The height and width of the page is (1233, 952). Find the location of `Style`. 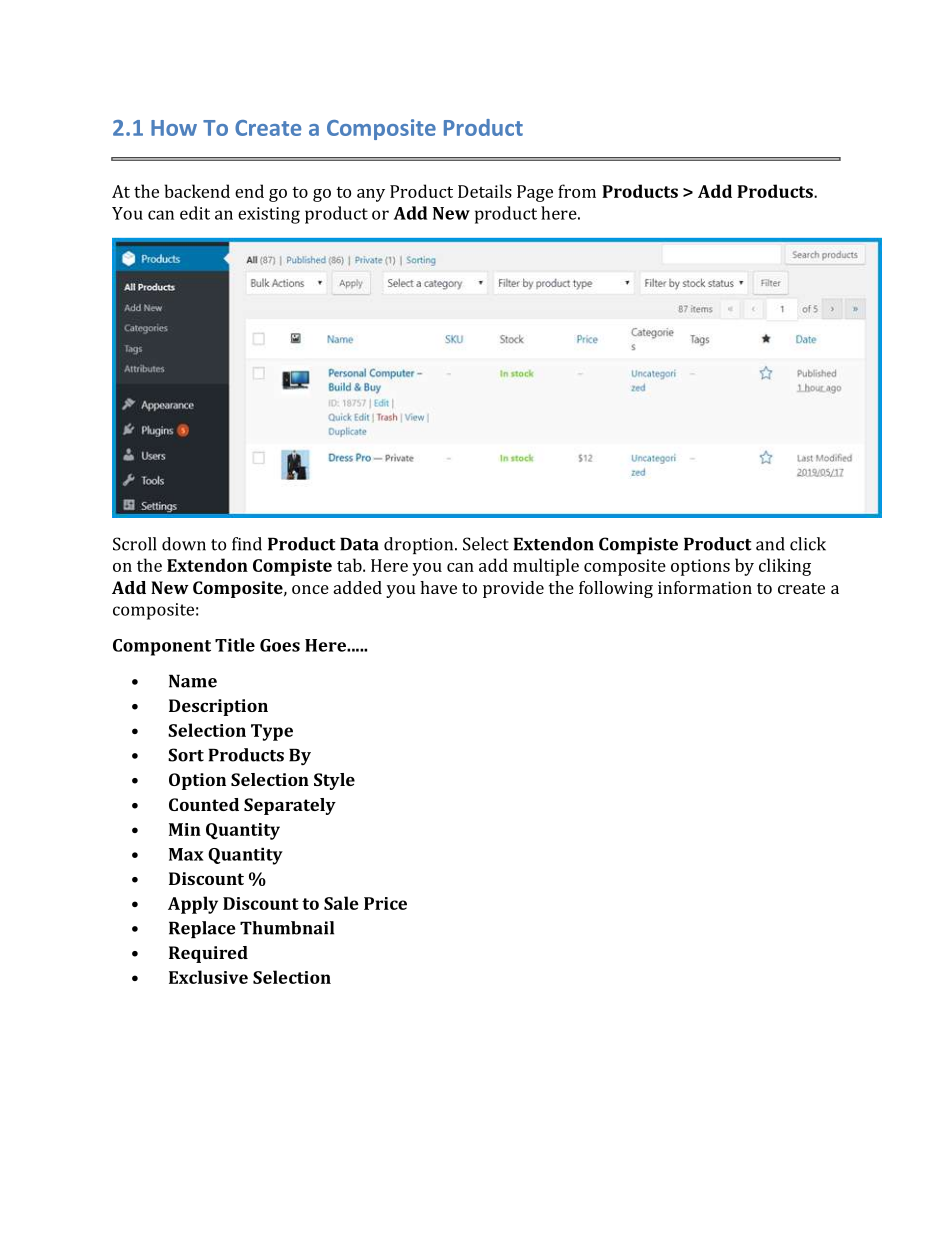

Style is located at coordinates (334, 781).
